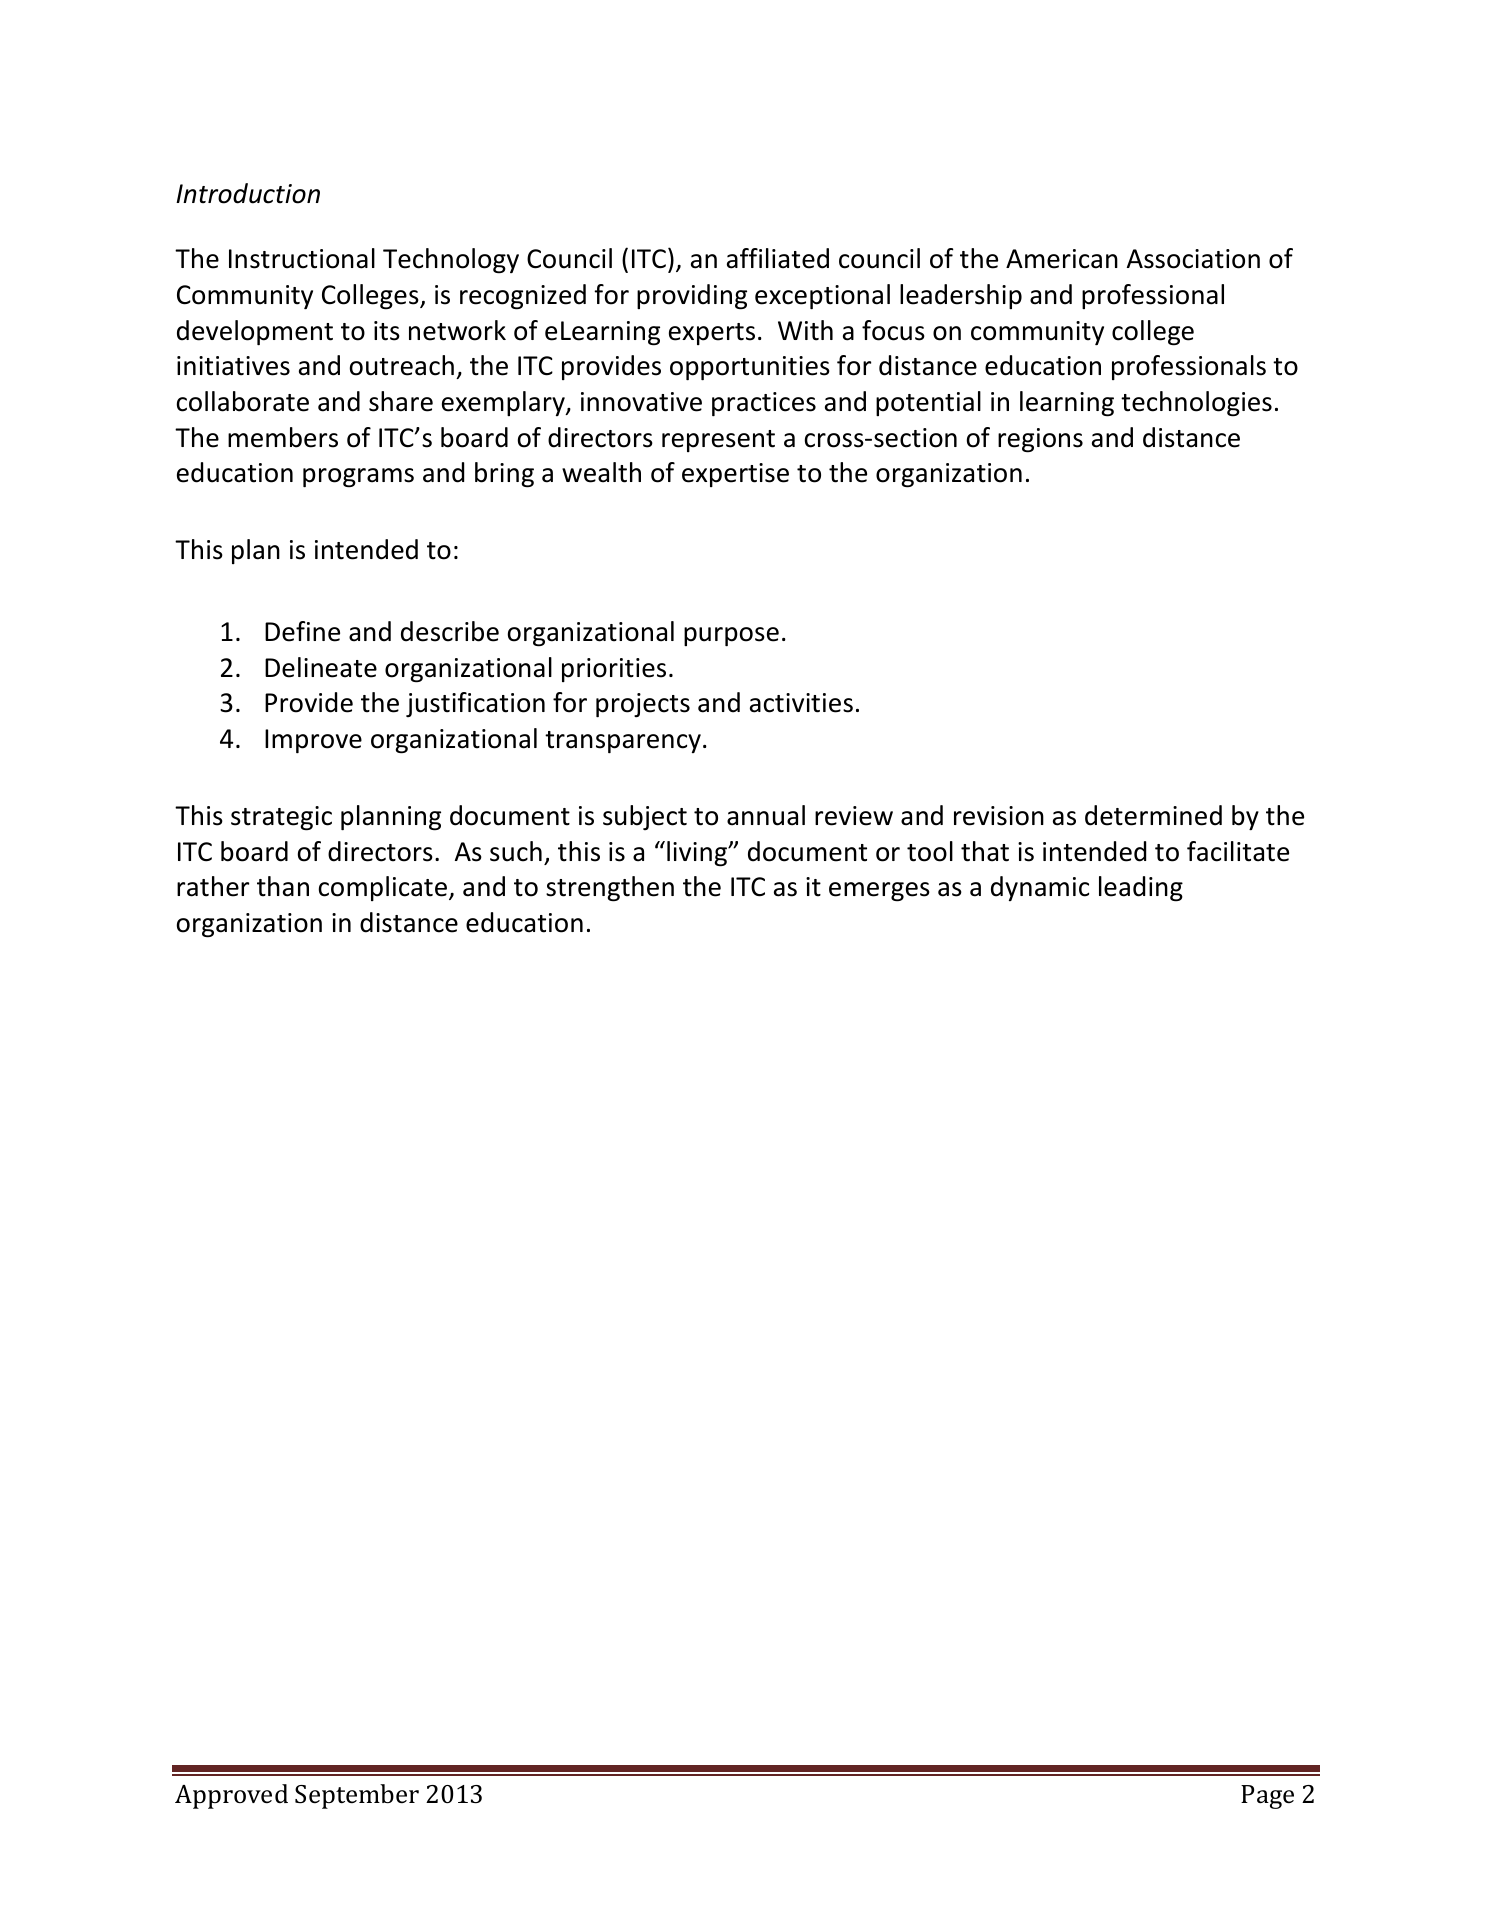  Describe the element at coordinates (731, 636) in the screenshot. I see `purpose` at that location.
